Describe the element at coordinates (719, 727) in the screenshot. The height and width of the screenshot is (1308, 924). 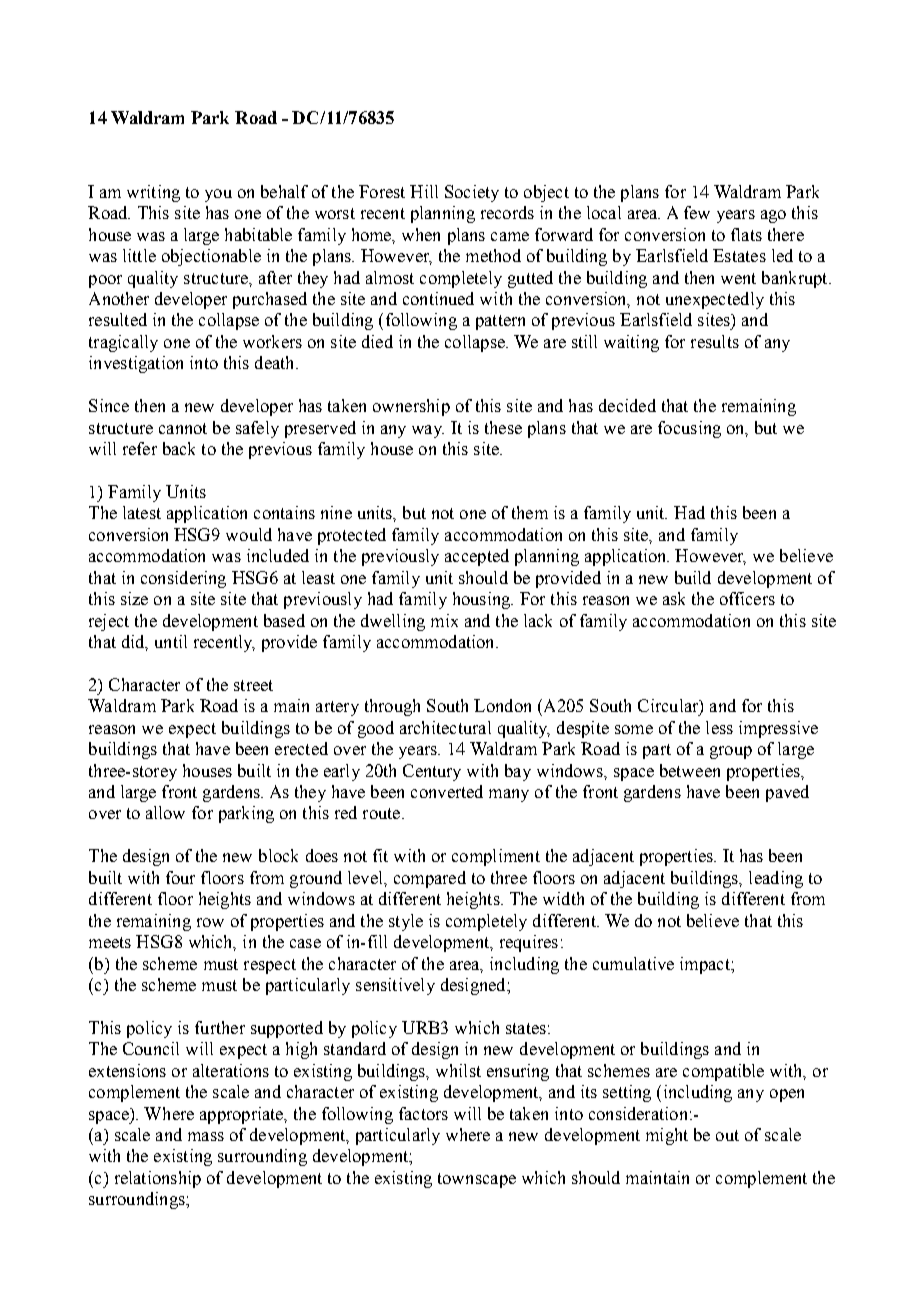
I see `less` at that location.
